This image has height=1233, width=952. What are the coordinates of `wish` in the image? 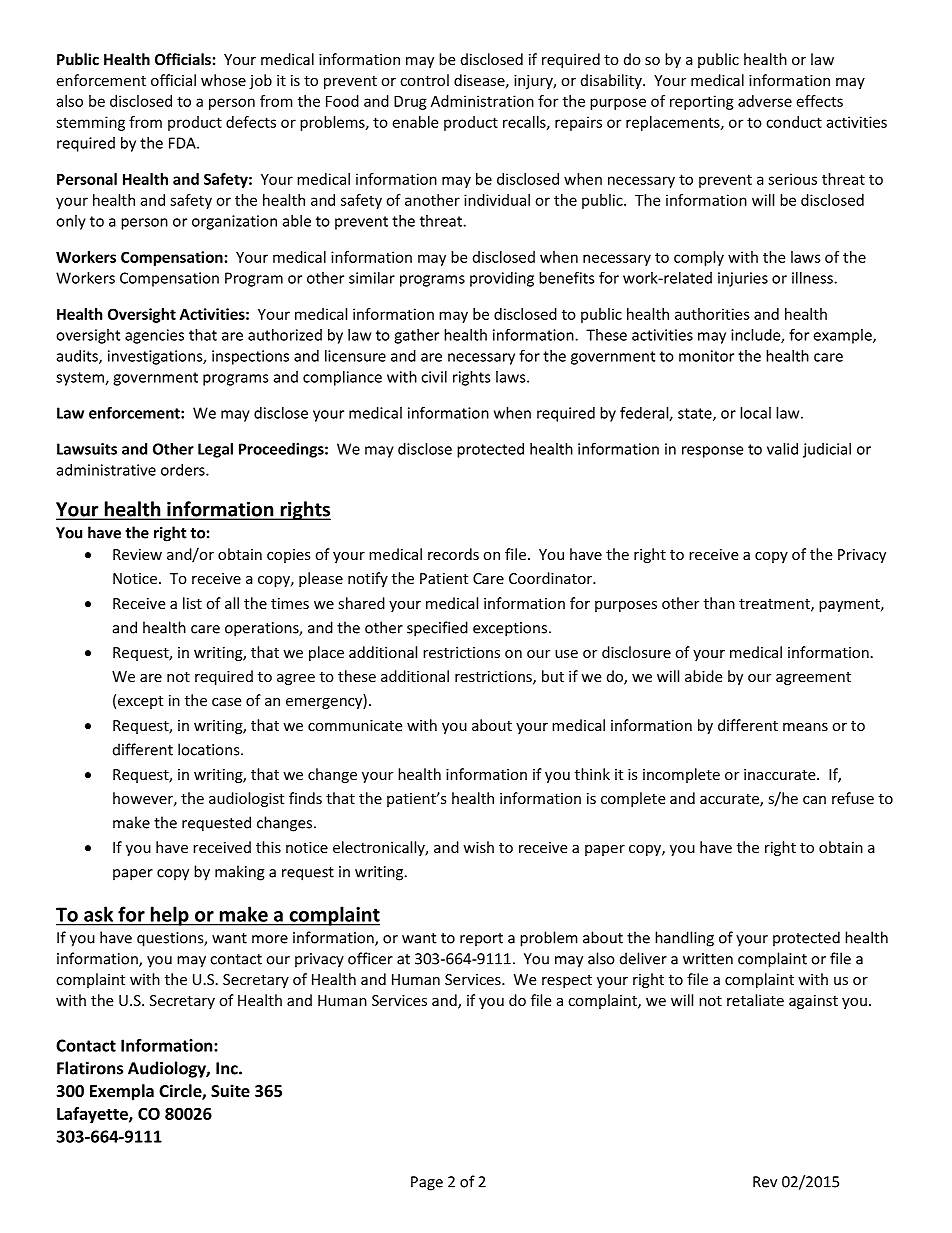 It's located at (478, 847).
